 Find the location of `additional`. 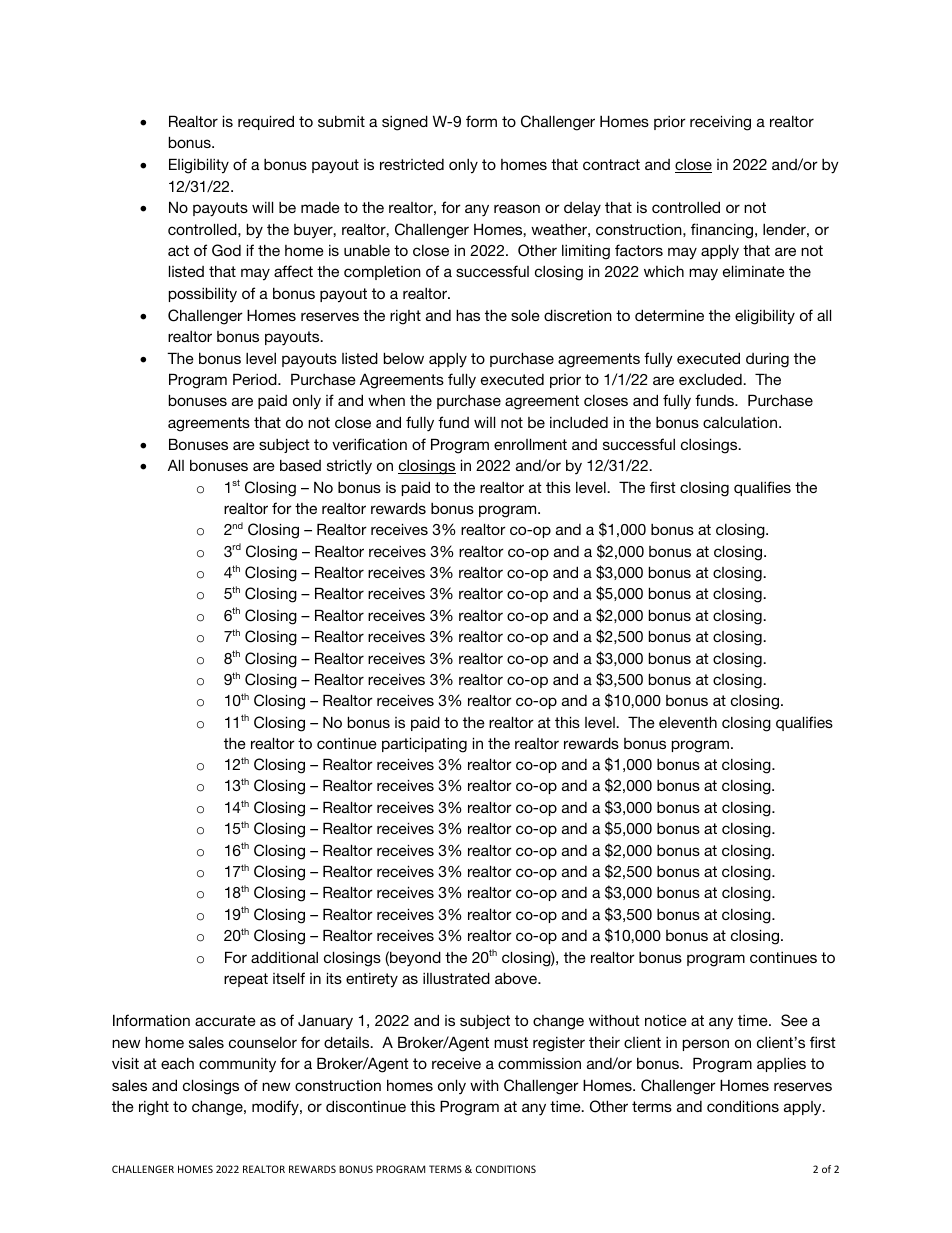

additional is located at coordinates (284, 957).
